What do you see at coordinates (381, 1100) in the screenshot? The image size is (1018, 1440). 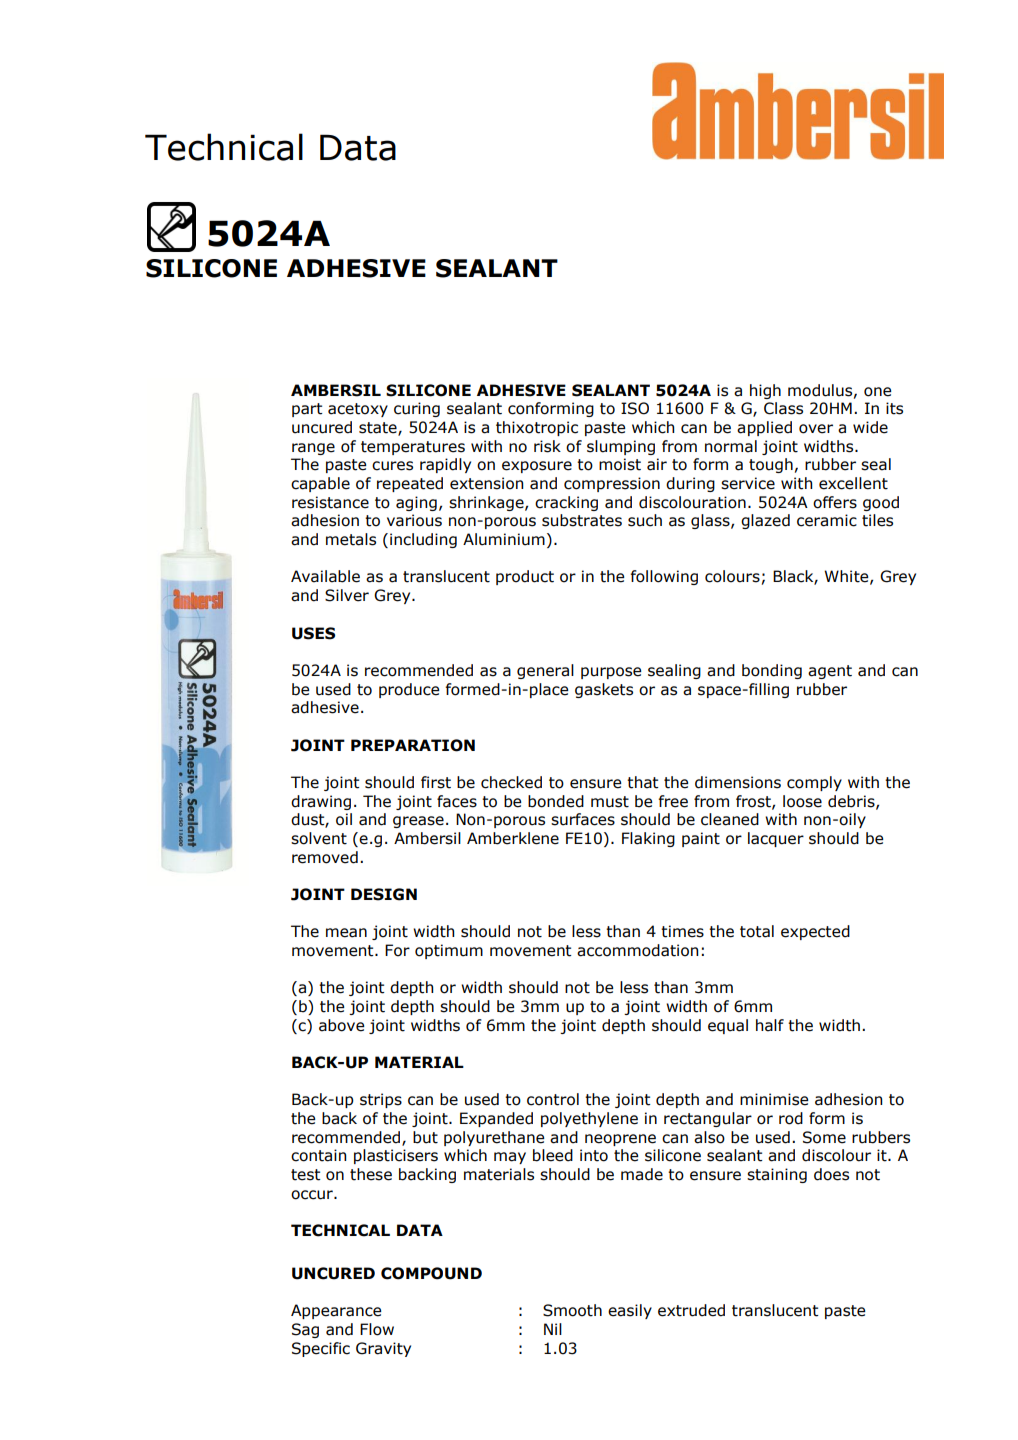 I see `strips` at bounding box center [381, 1100].
